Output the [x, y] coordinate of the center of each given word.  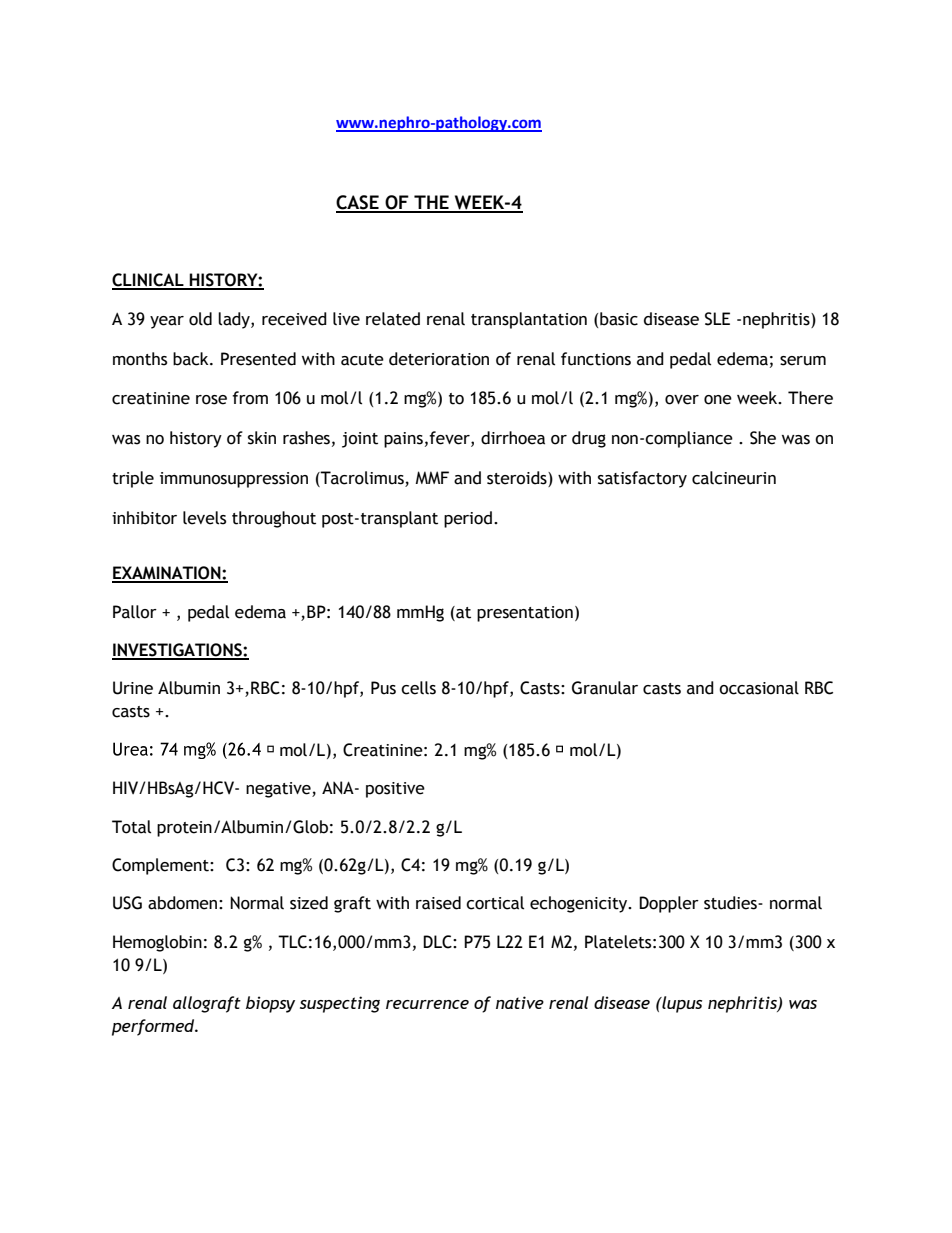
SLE [717, 319]
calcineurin [734, 478]
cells [418, 688]
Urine [133, 688]
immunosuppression [234, 480]
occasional [759, 688]
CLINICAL [149, 281]
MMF [432, 477]
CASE [358, 203]
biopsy [270, 1004]
